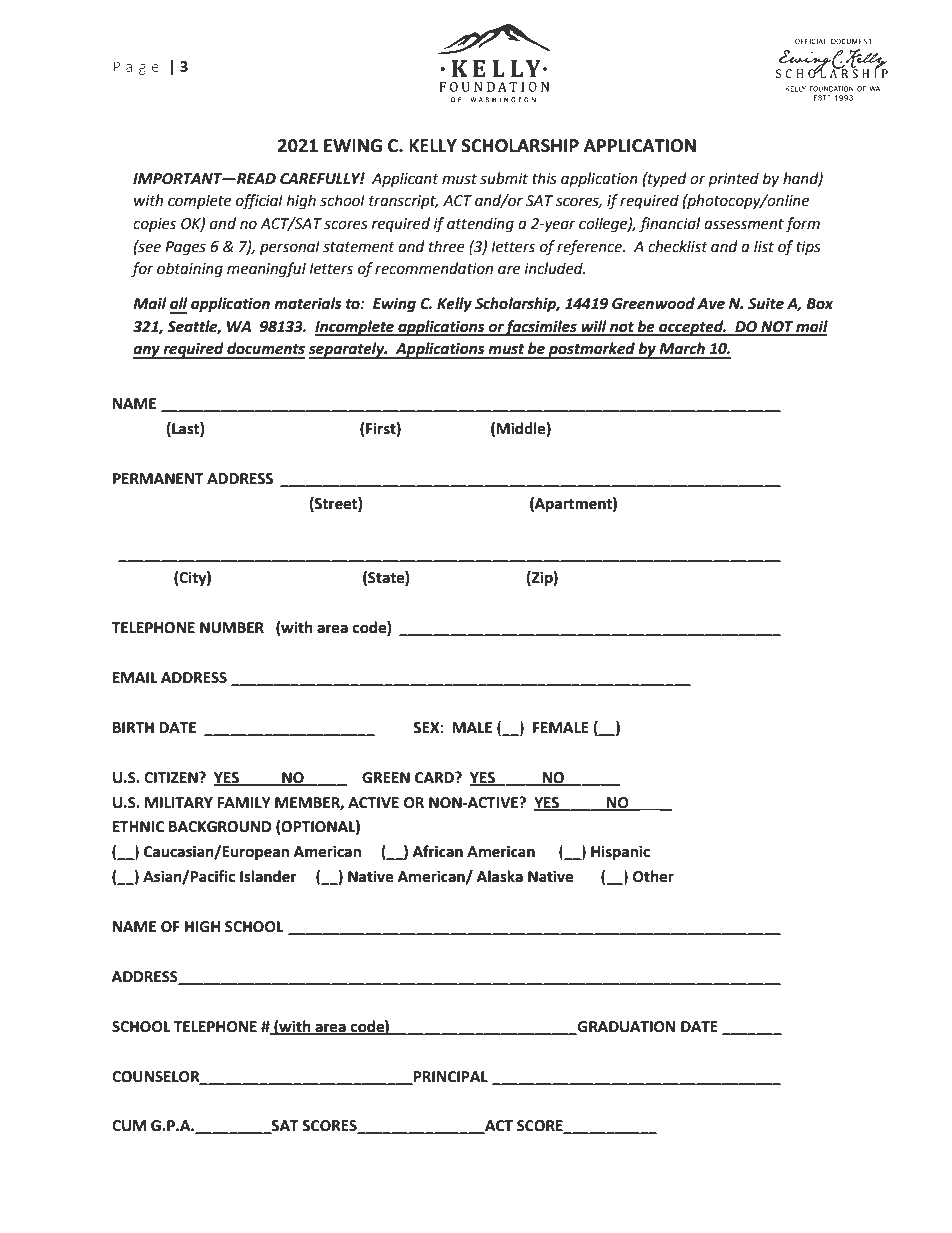  I want to click on submit, so click(504, 178).
